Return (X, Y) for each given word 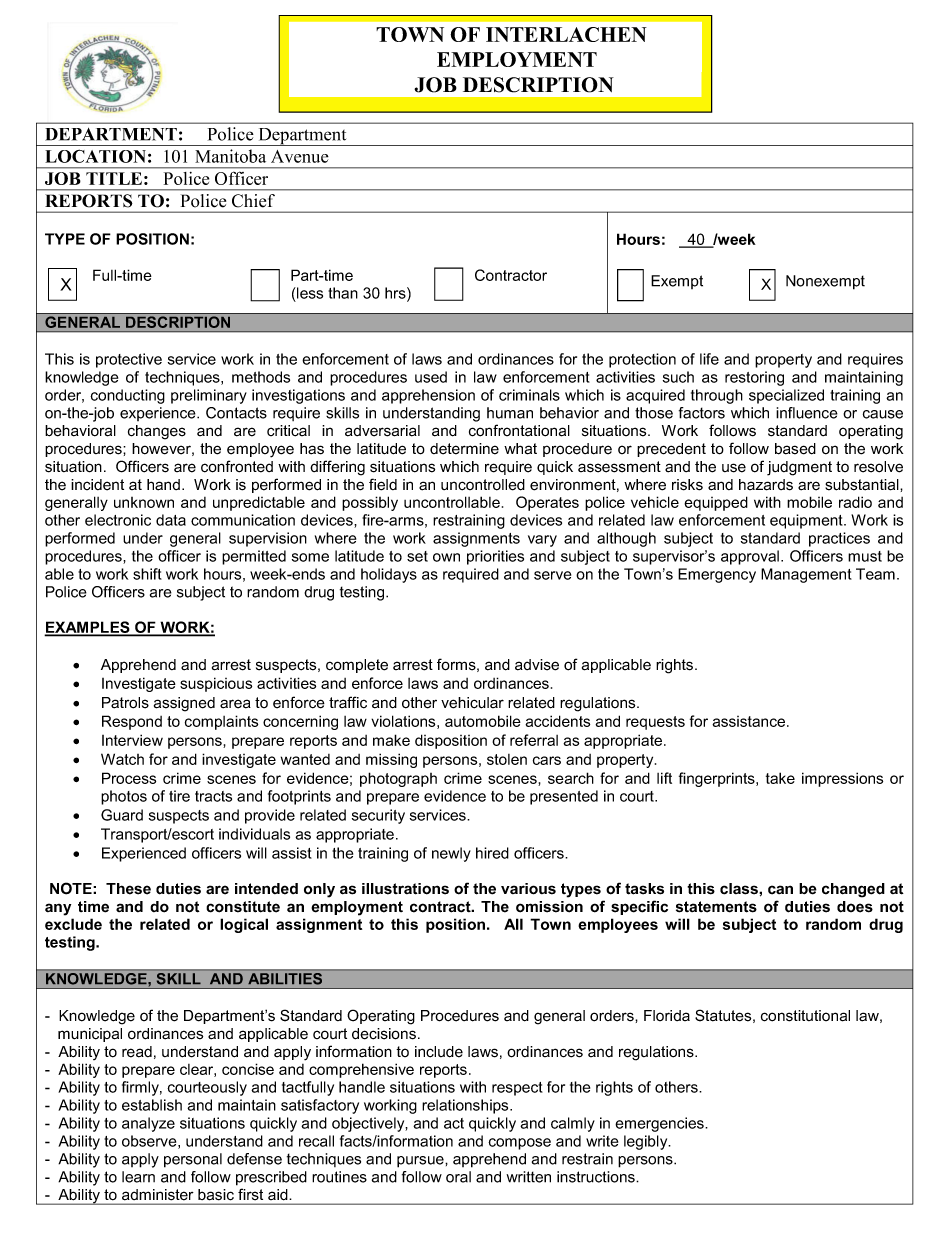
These (128, 889)
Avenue (300, 156)
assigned (184, 704)
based (795, 449)
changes (157, 432)
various (528, 889)
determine (464, 449)
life (709, 359)
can (780, 890)
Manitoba (230, 156)
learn (138, 1177)
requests (655, 723)
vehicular (472, 703)
